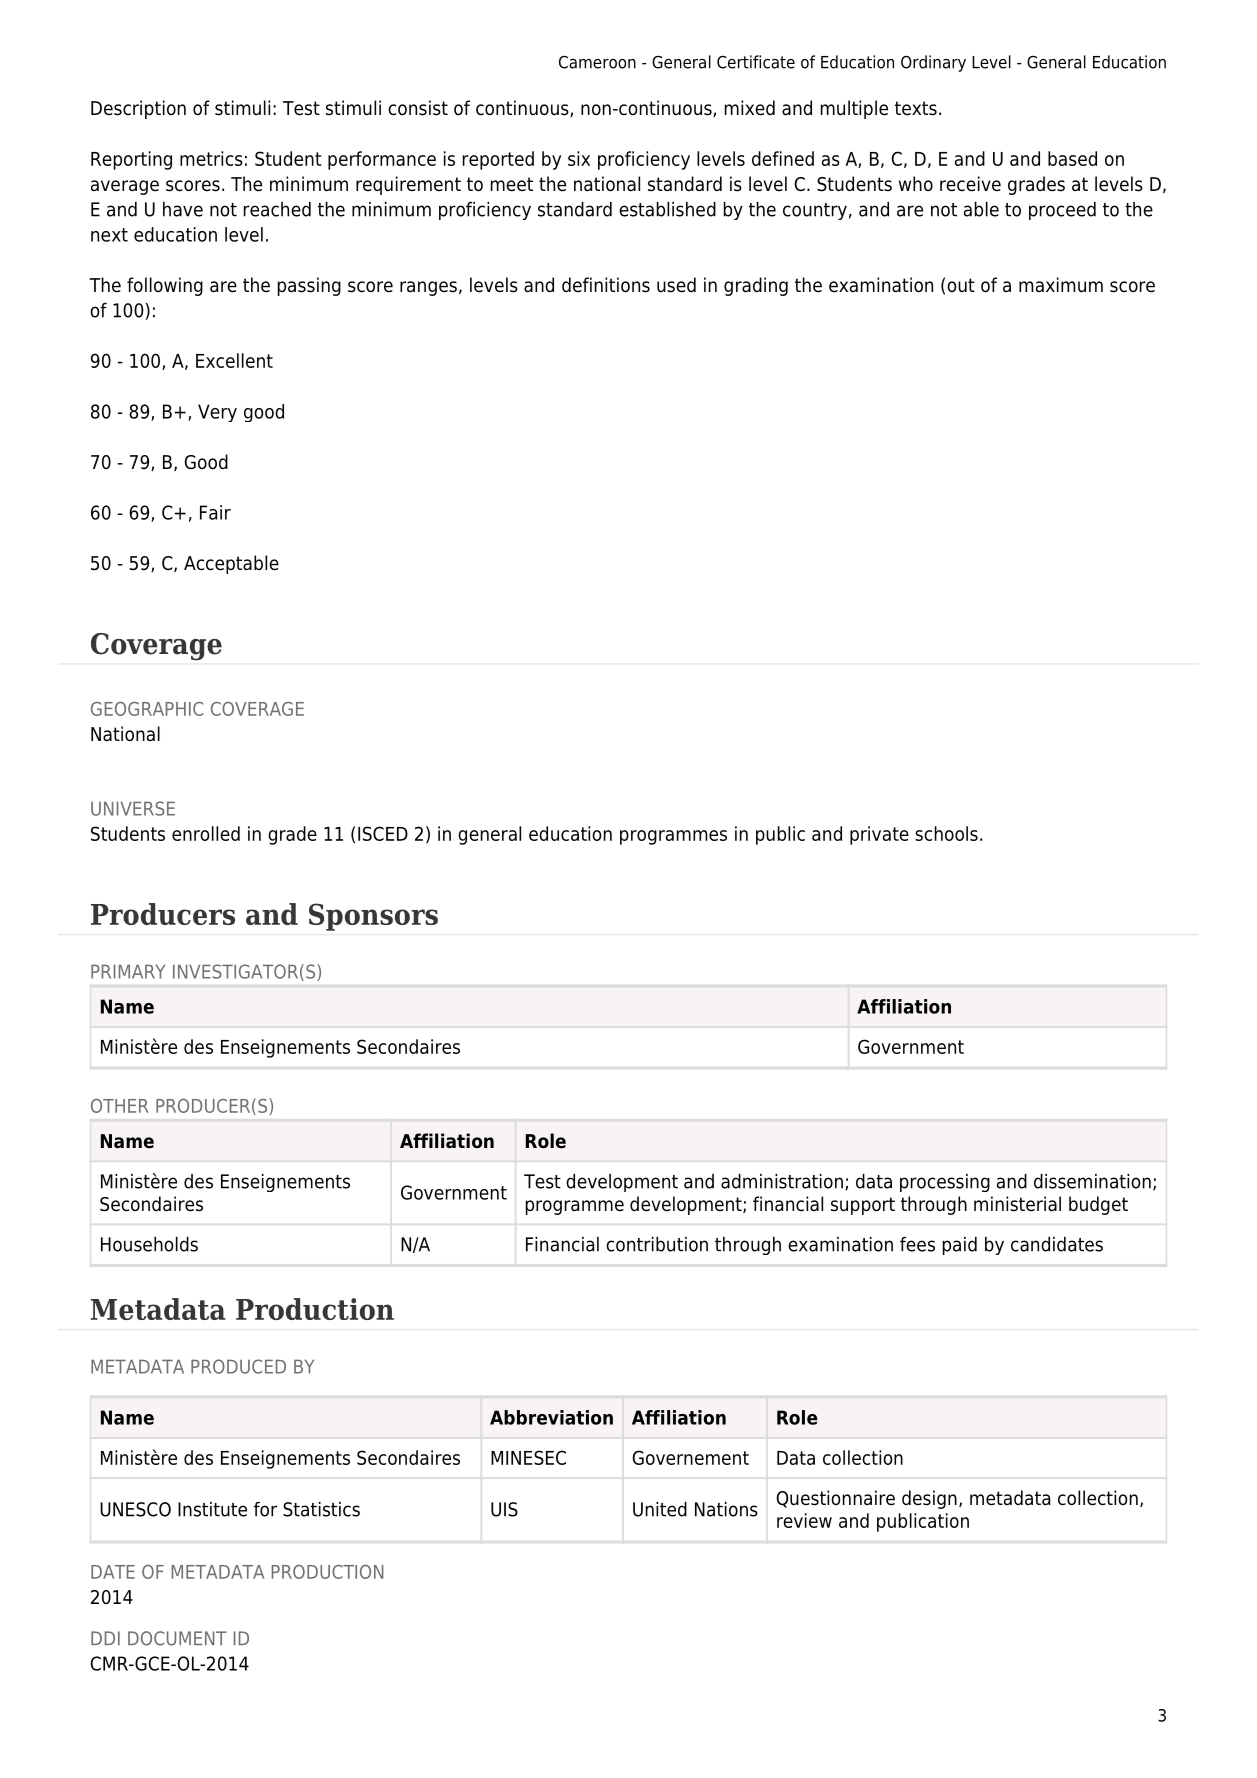  Describe the element at coordinates (946, 833) in the image. I see `schools` at that location.
